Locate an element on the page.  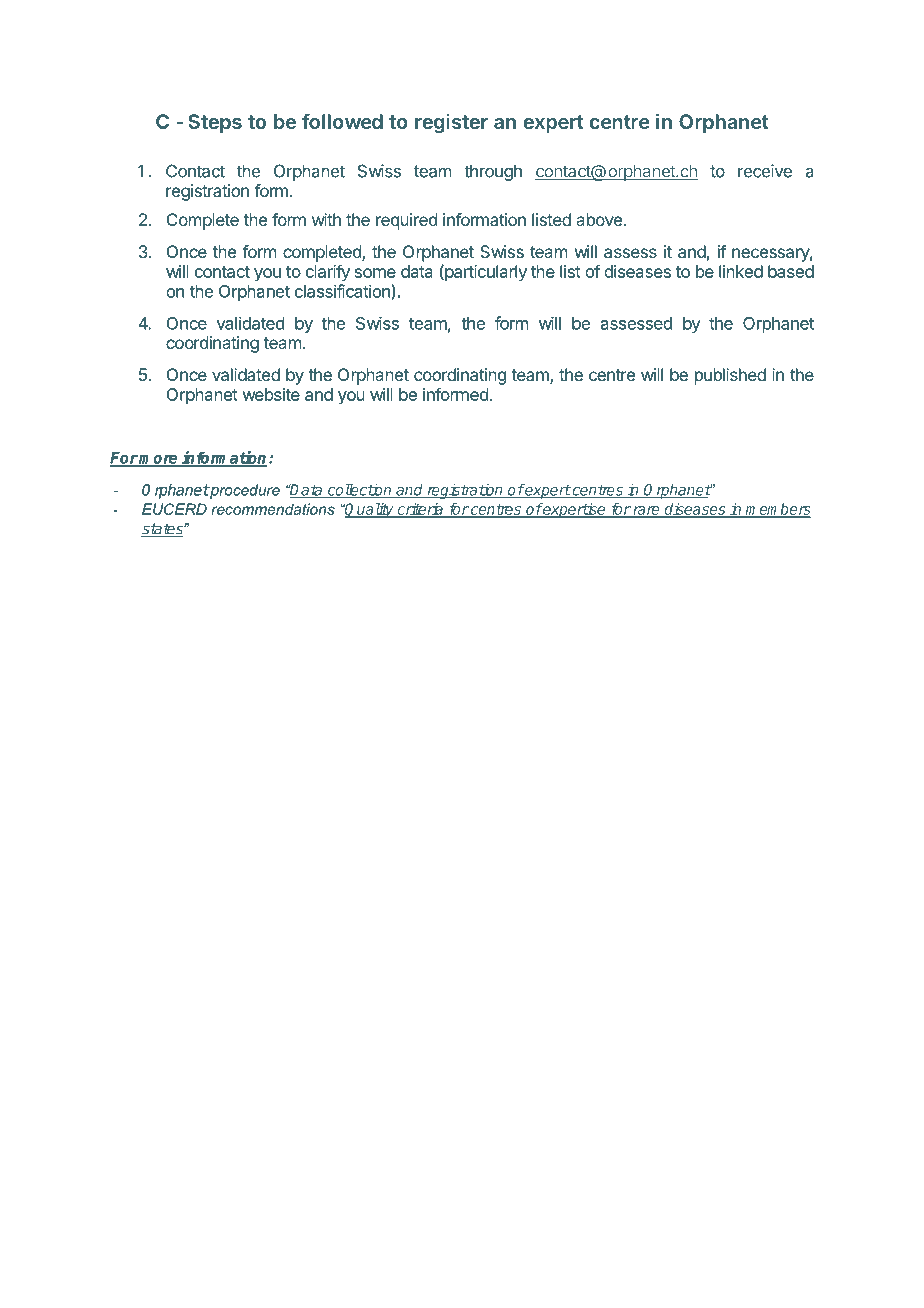
particularly is located at coordinates (485, 273).
